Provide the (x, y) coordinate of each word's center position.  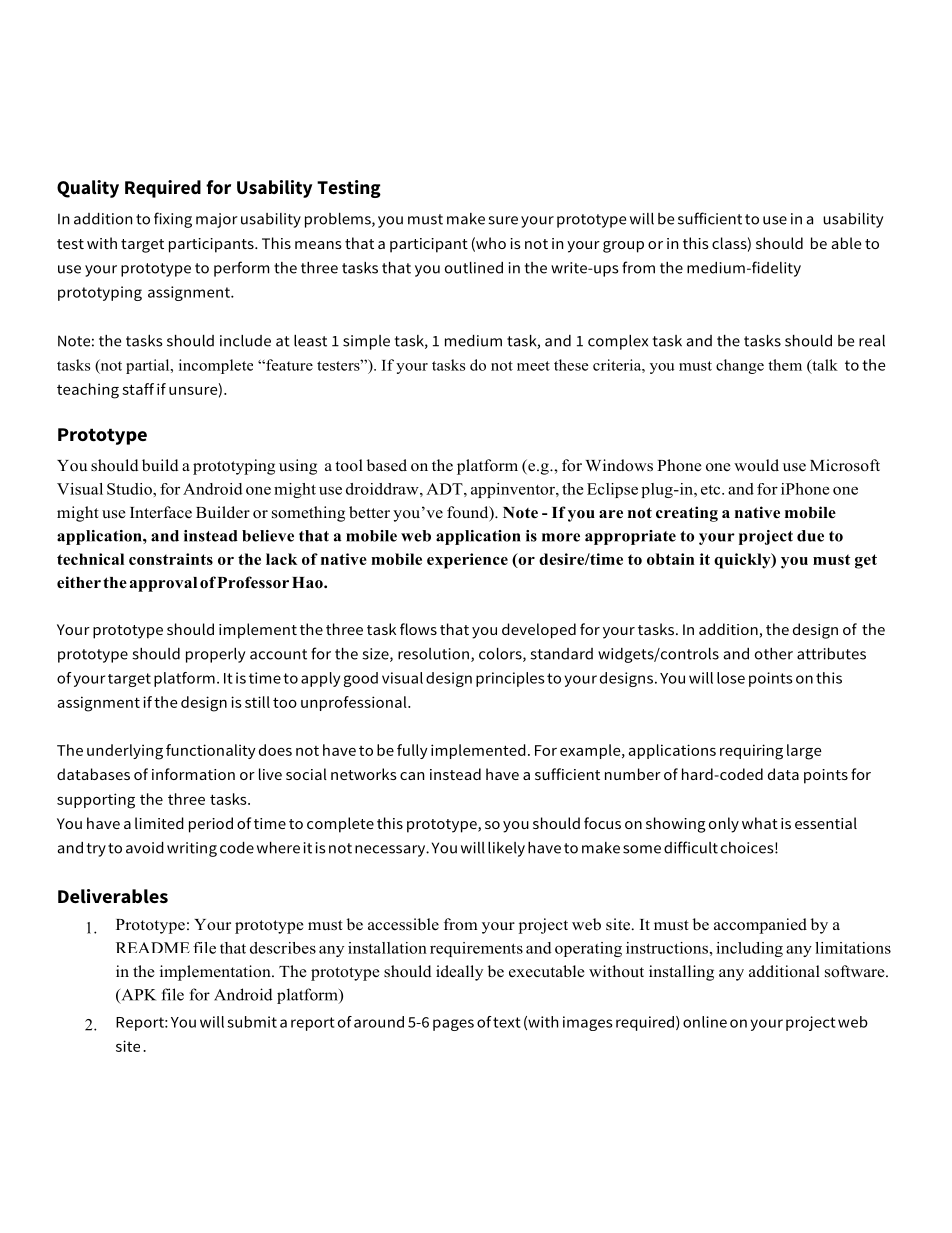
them (785, 365)
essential (826, 823)
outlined (474, 268)
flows (418, 629)
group (623, 247)
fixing (173, 220)
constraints (171, 559)
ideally (459, 973)
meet (533, 366)
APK (137, 996)
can (412, 776)
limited (159, 823)
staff (138, 389)
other (774, 654)
